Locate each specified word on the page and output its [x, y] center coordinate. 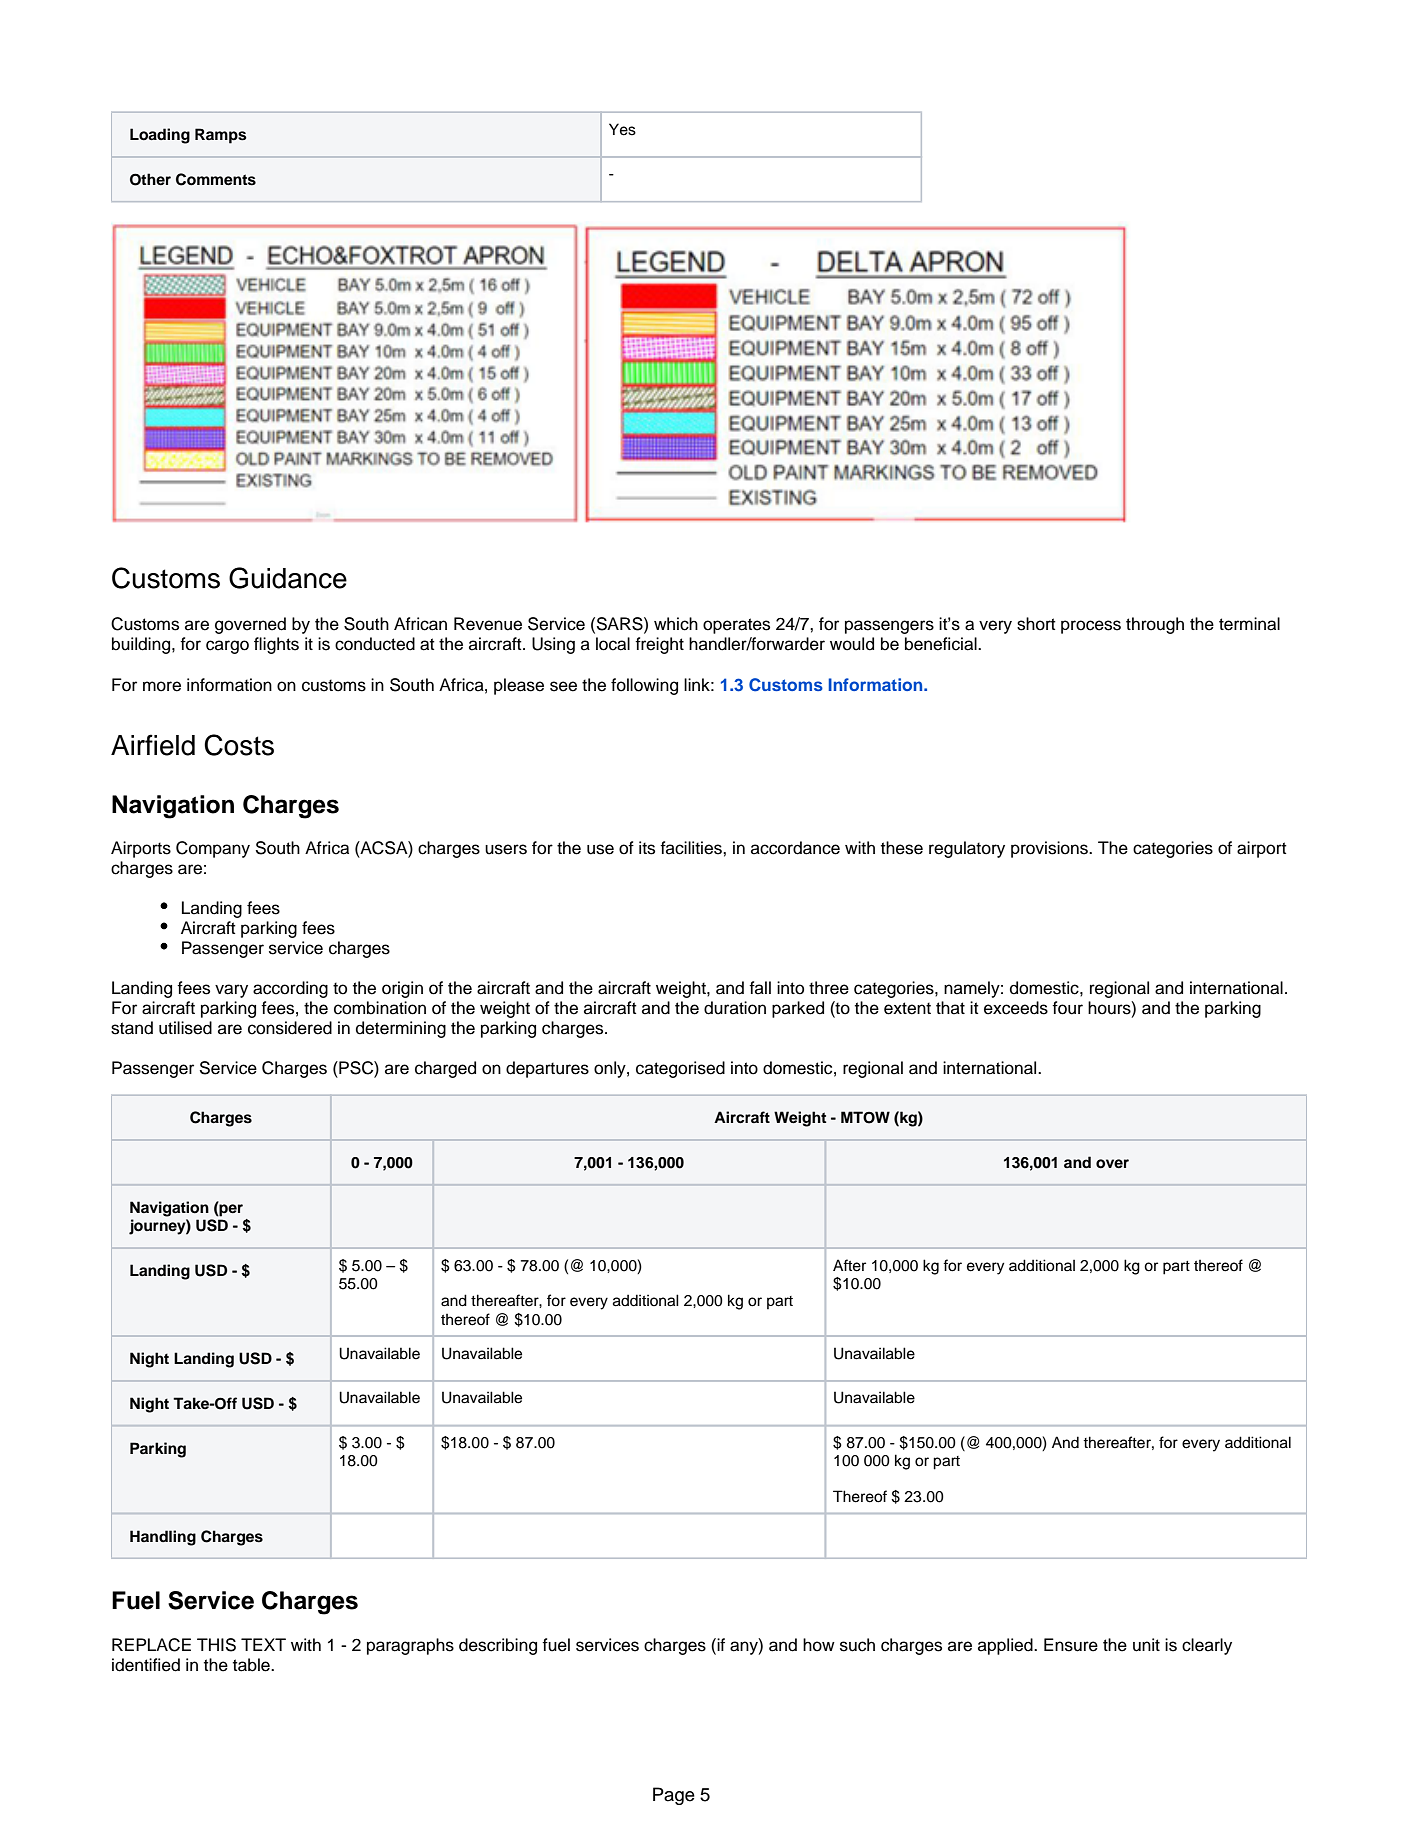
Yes [622, 129]
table [252, 1665]
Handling [163, 1538]
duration [735, 1008]
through [1155, 625]
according [290, 989]
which [676, 624]
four [1067, 1008]
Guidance [288, 578]
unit [1146, 1645]
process [1091, 627]
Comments [216, 179]
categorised [680, 1069]
